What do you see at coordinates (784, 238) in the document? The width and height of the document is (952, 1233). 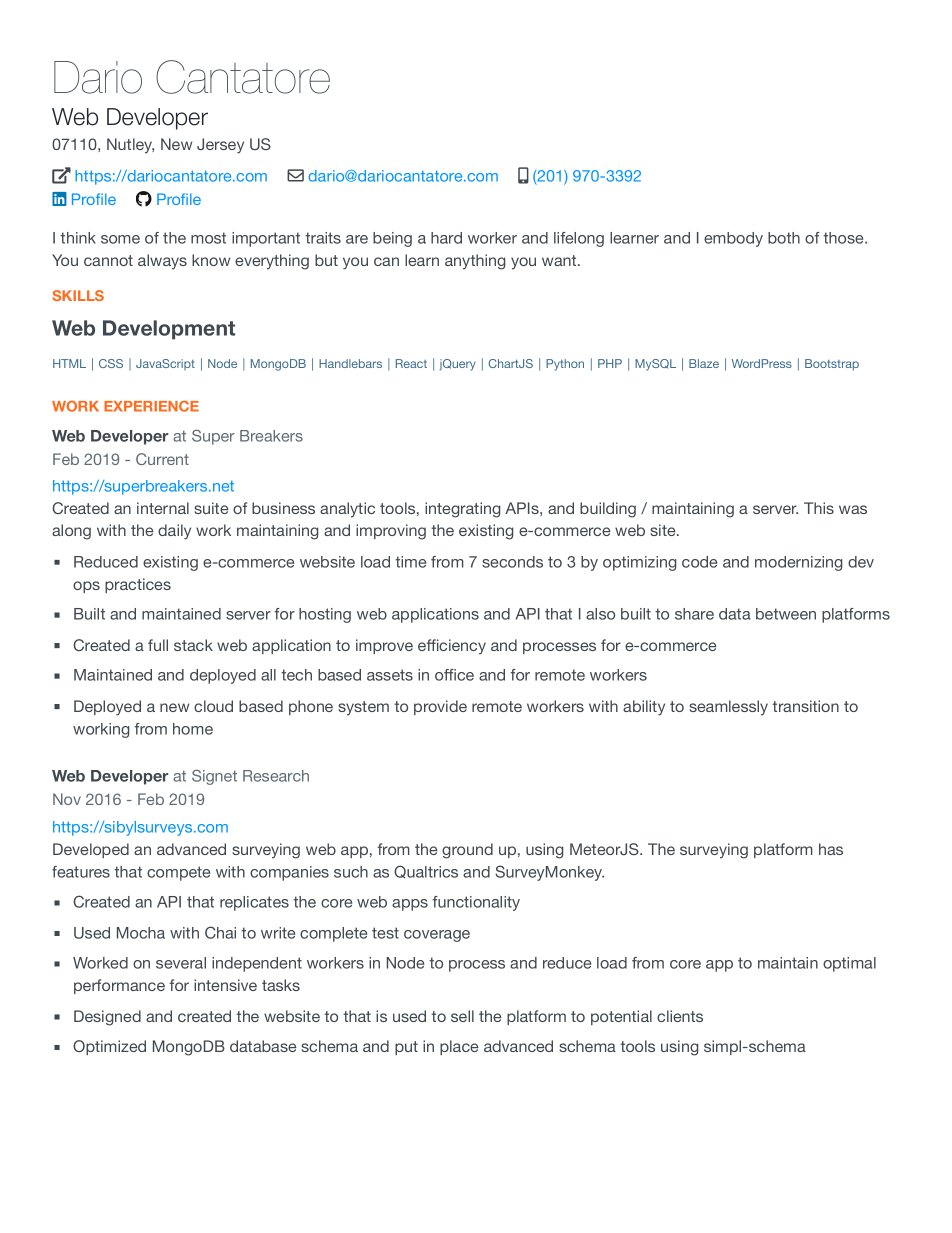 I see `both` at bounding box center [784, 238].
